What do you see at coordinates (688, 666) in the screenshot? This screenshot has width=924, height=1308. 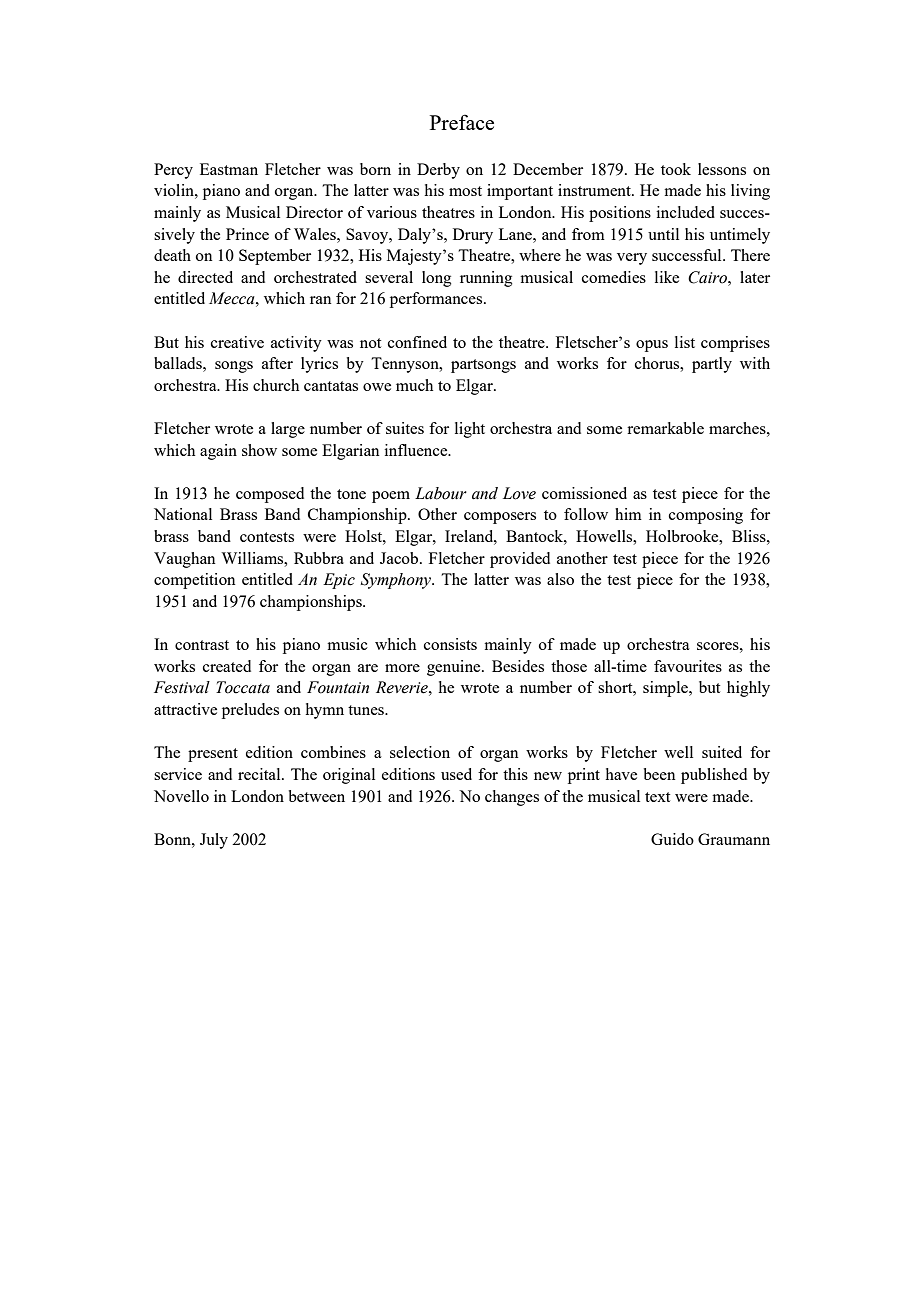 I see `favourites` at bounding box center [688, 666].
